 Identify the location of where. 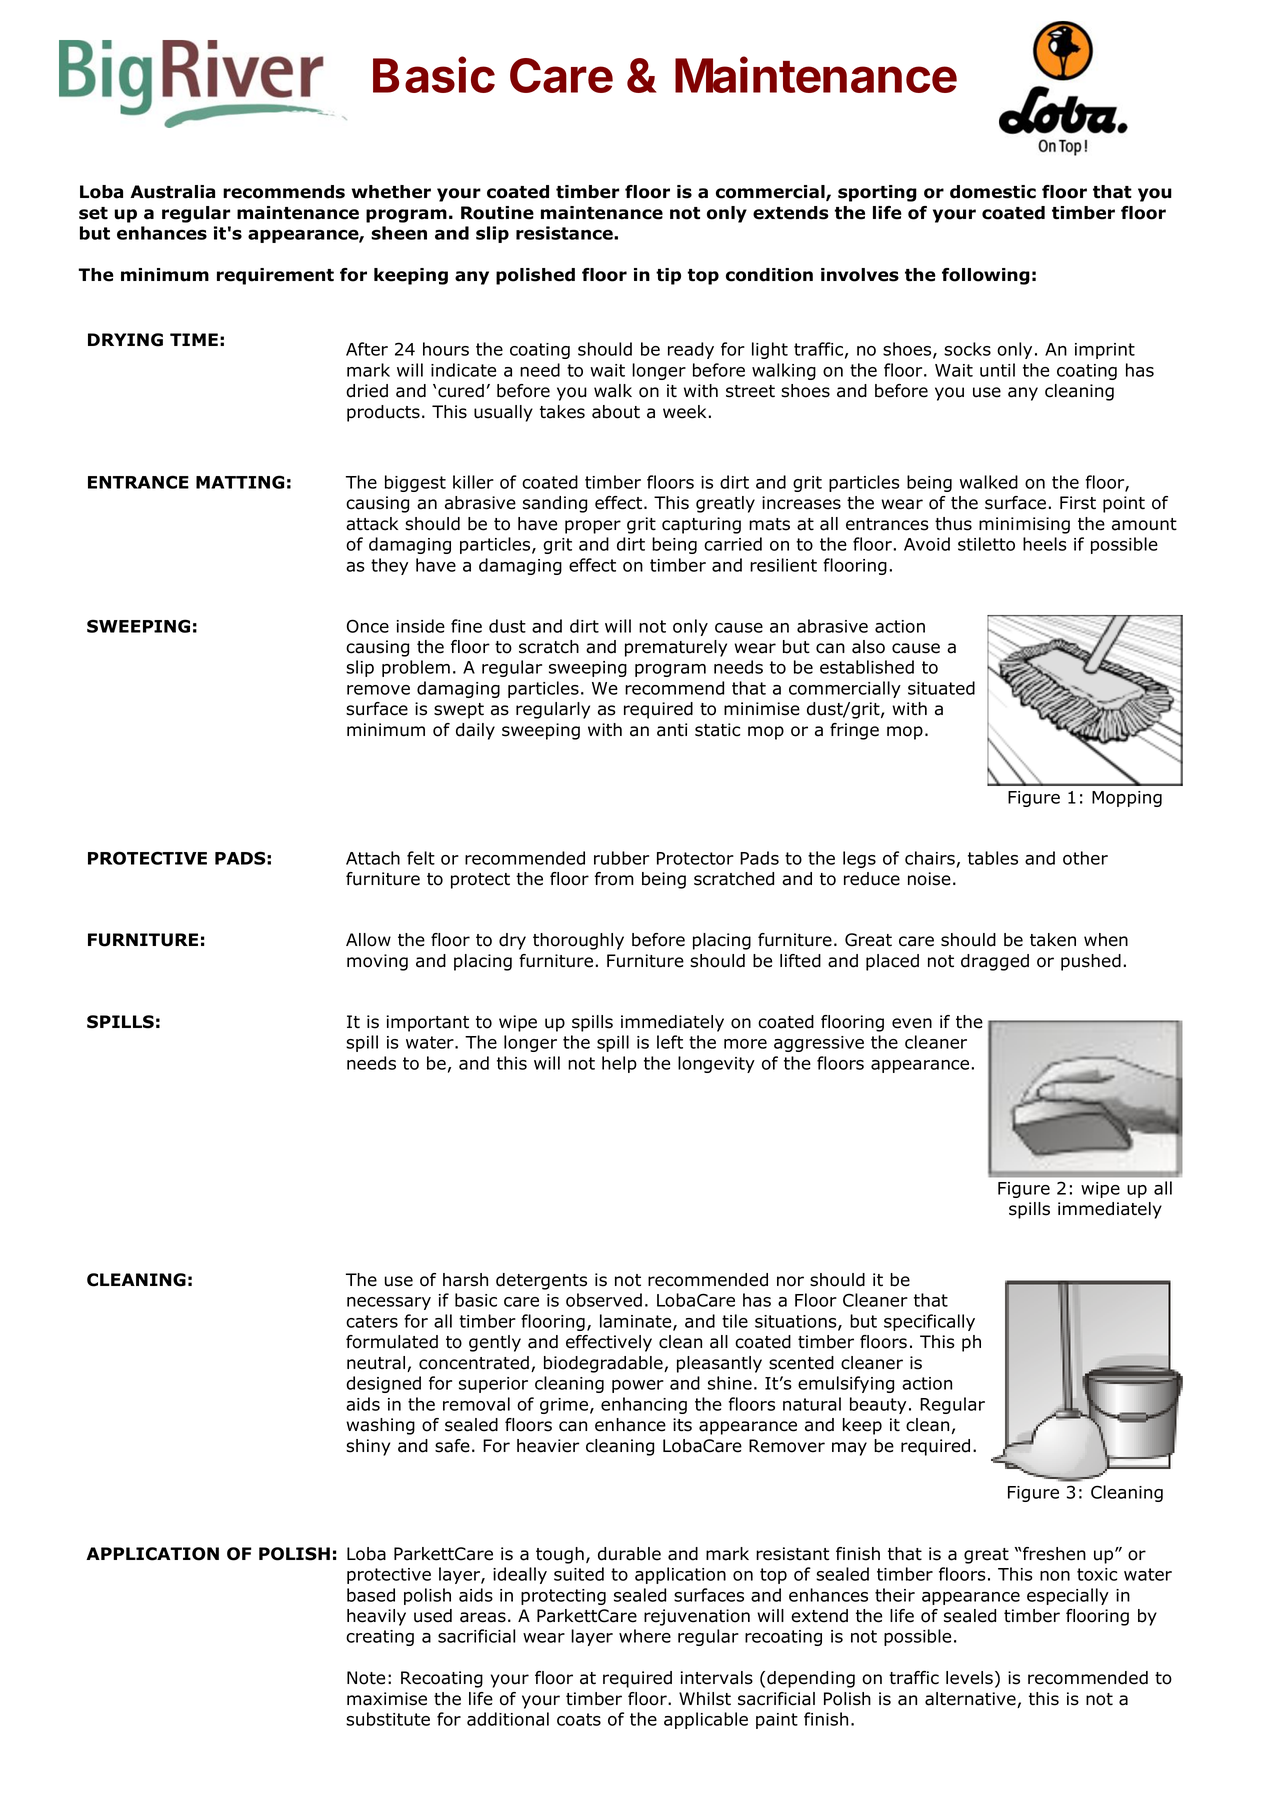
(645, 1636).
